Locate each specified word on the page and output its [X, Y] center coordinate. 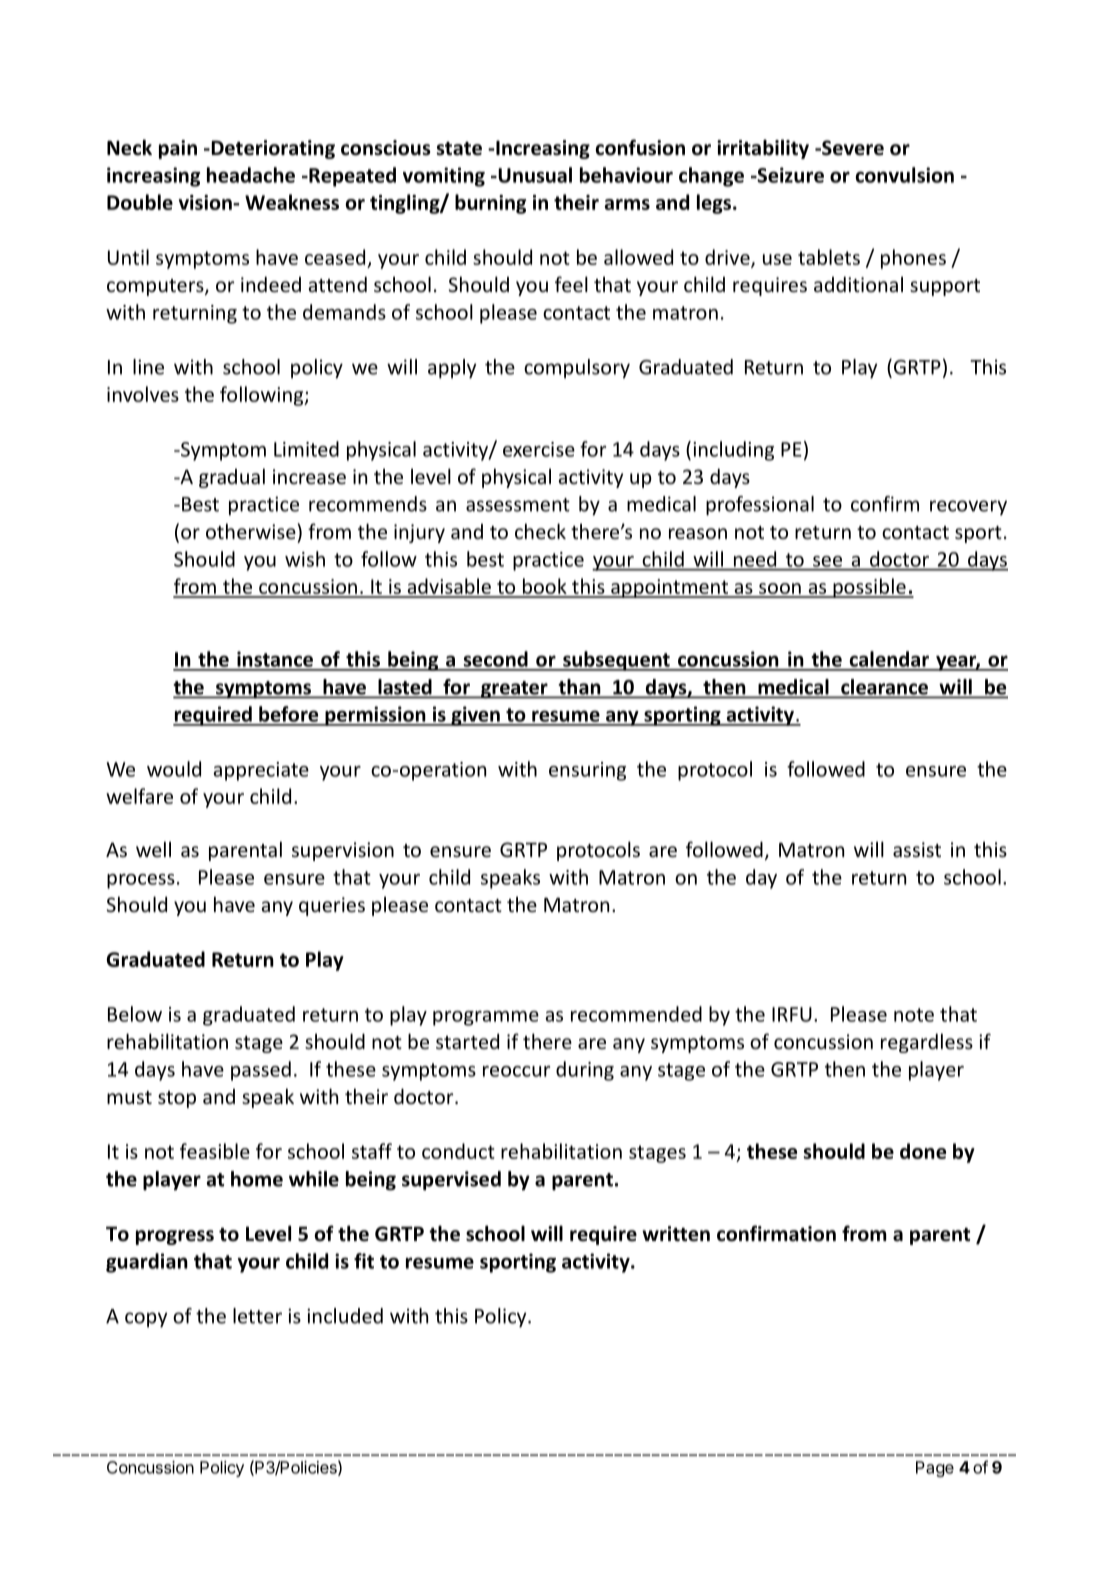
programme [486, 1018]
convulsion [905, 175]
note [914, 1015]
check [540, 531]
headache [251, 175]
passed [261, 1071]
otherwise [251, 531]
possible [869, 588]
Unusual [534, 175]
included [345, 1316]
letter [257, 1316]
